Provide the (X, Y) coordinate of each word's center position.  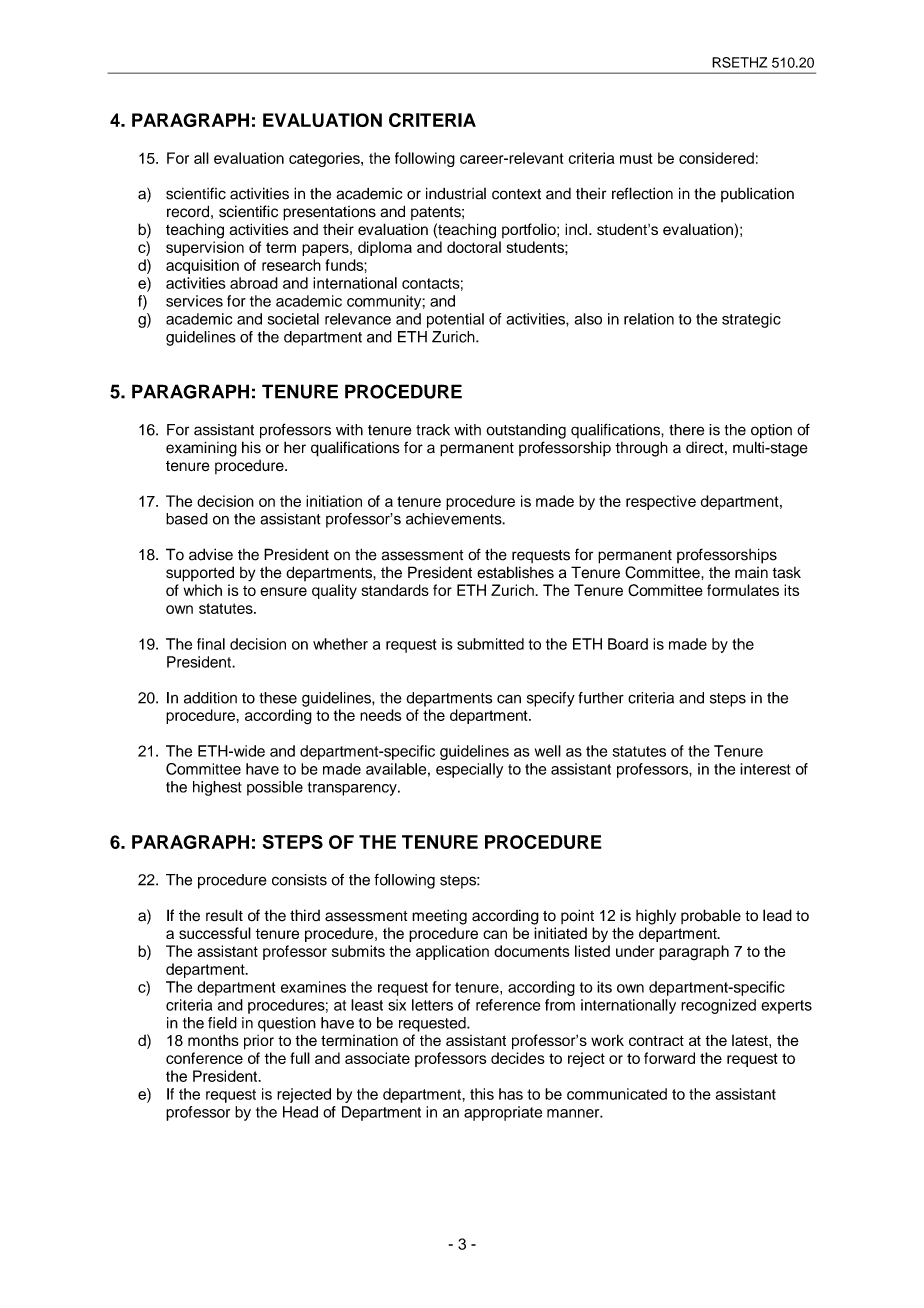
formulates (743, 590)
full (300, 1058)
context (516, 194)
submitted (490, 644)
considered (716, 158)
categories (325, 159)
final (211, 644)
